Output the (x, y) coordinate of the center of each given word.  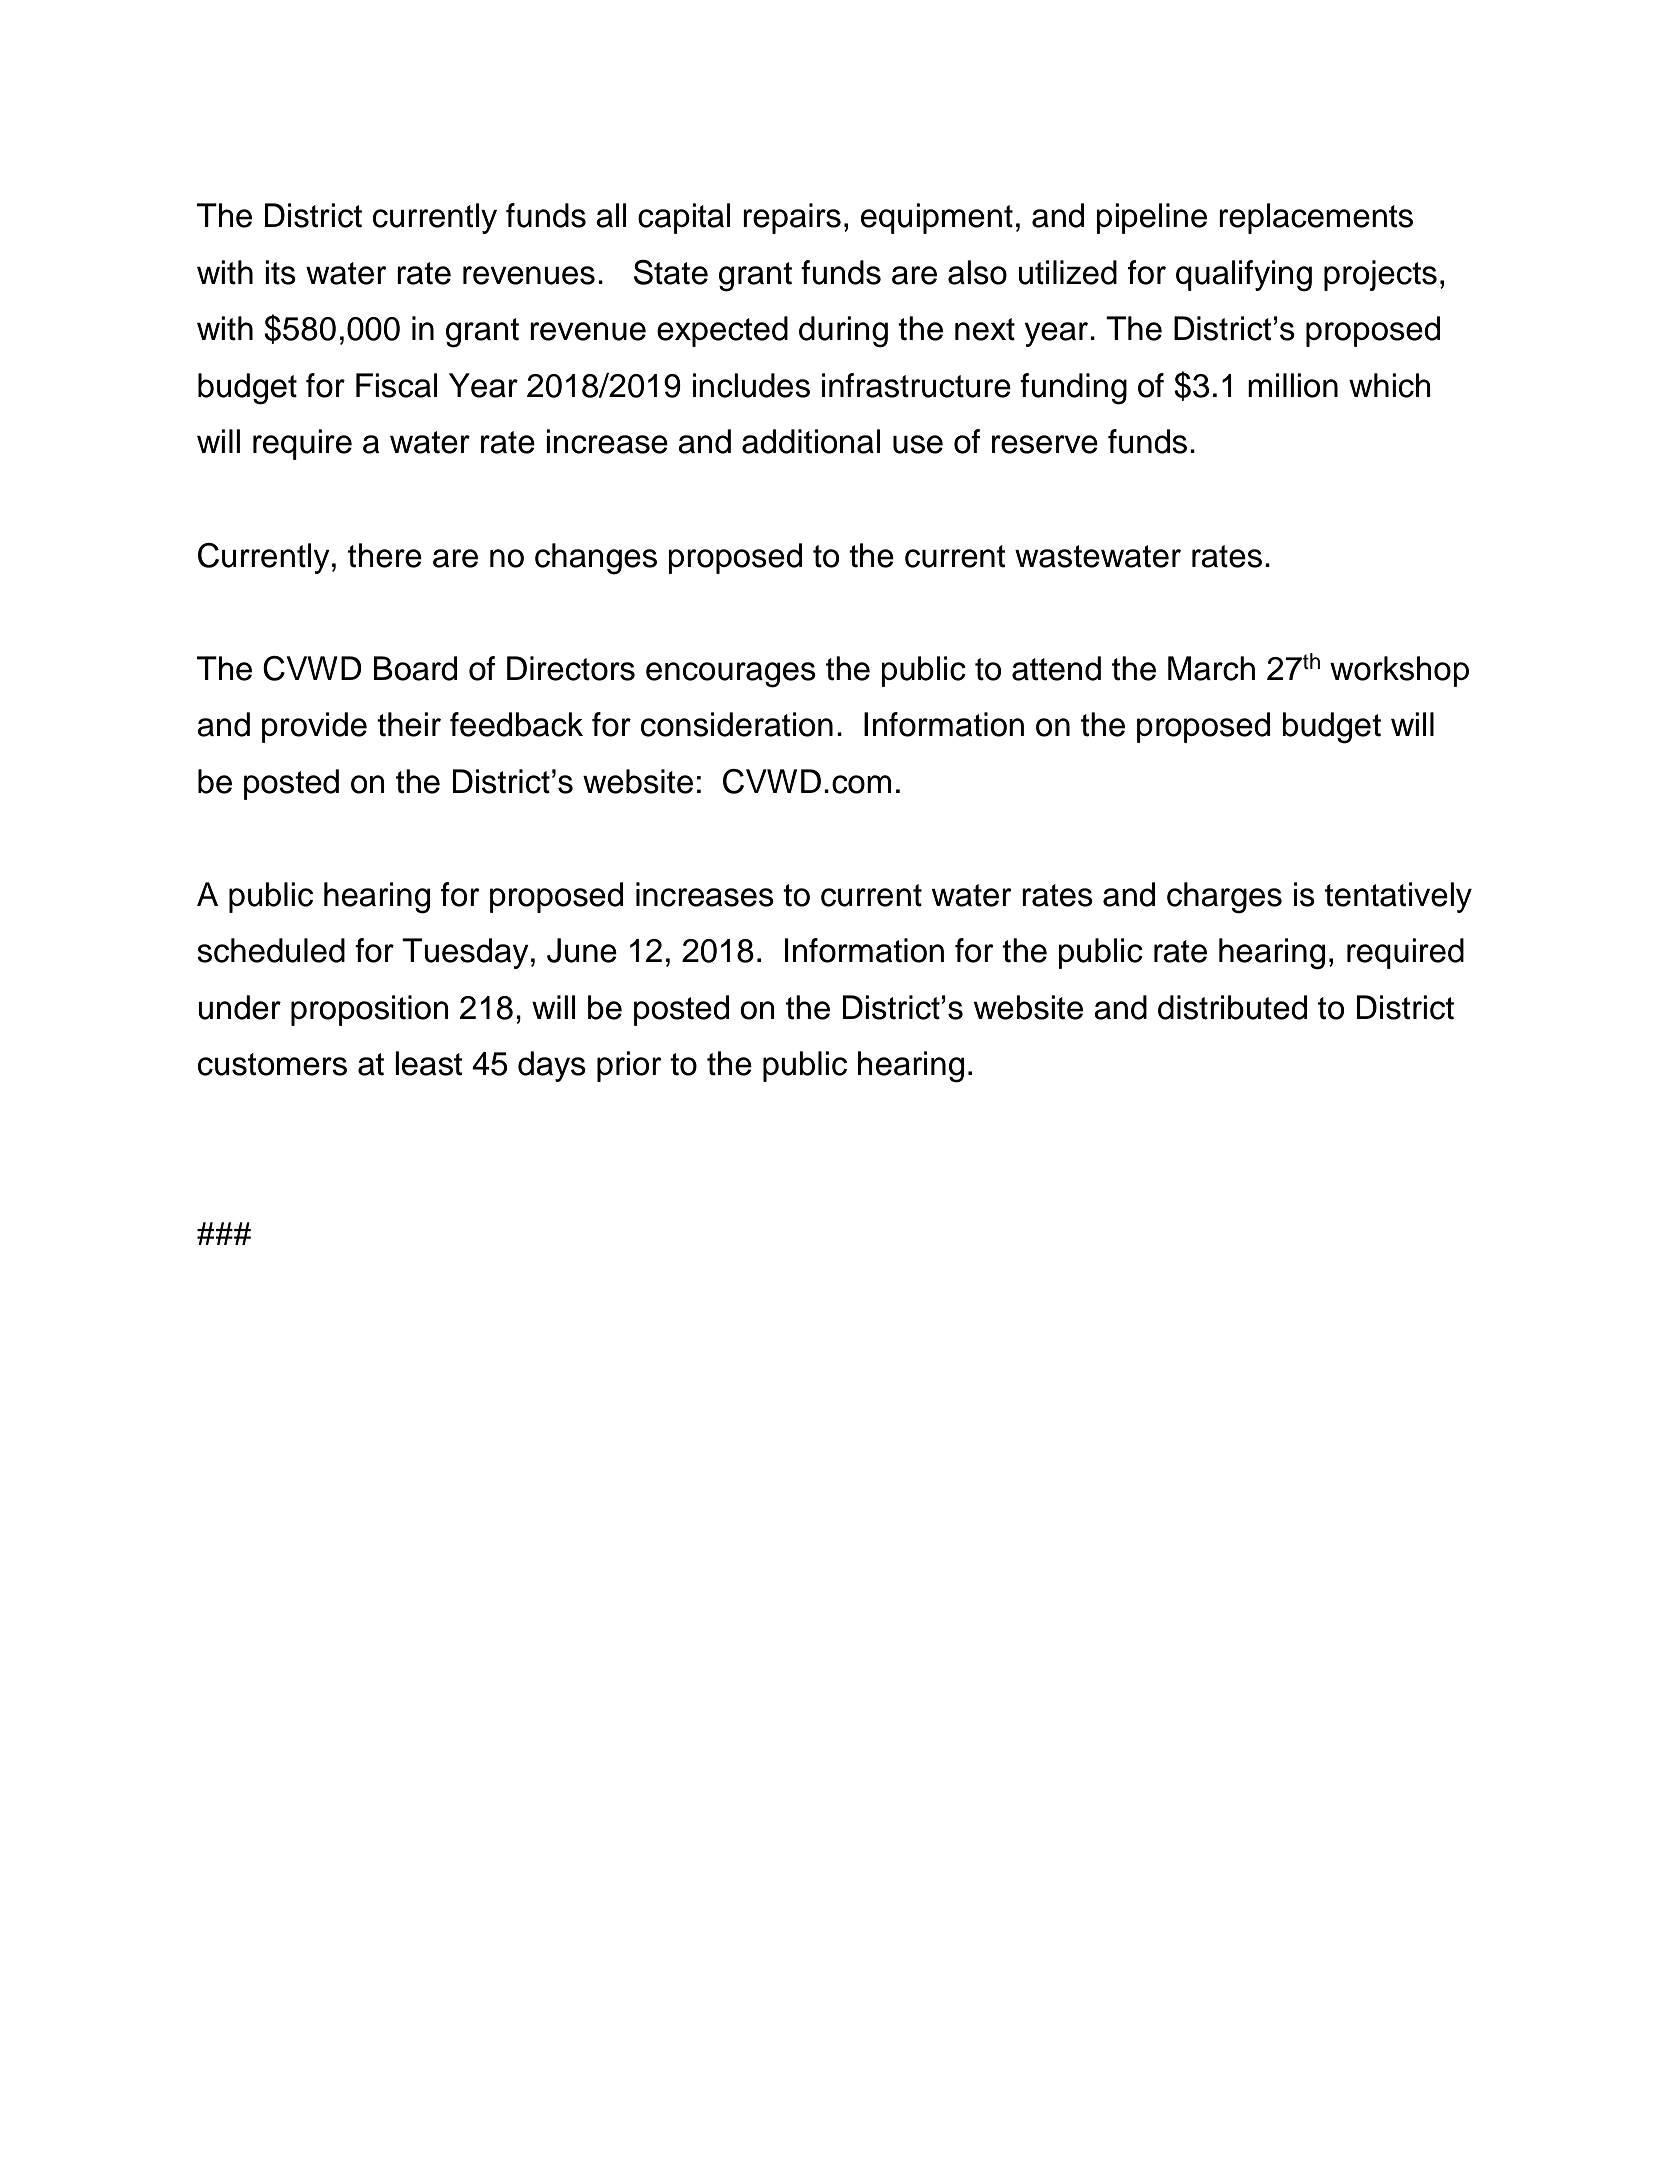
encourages (731, 675)
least (429, 1063)
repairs (792, 218)
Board (415, 668)
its (280, 272)
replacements (1316, 218)
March (1211, 668)
